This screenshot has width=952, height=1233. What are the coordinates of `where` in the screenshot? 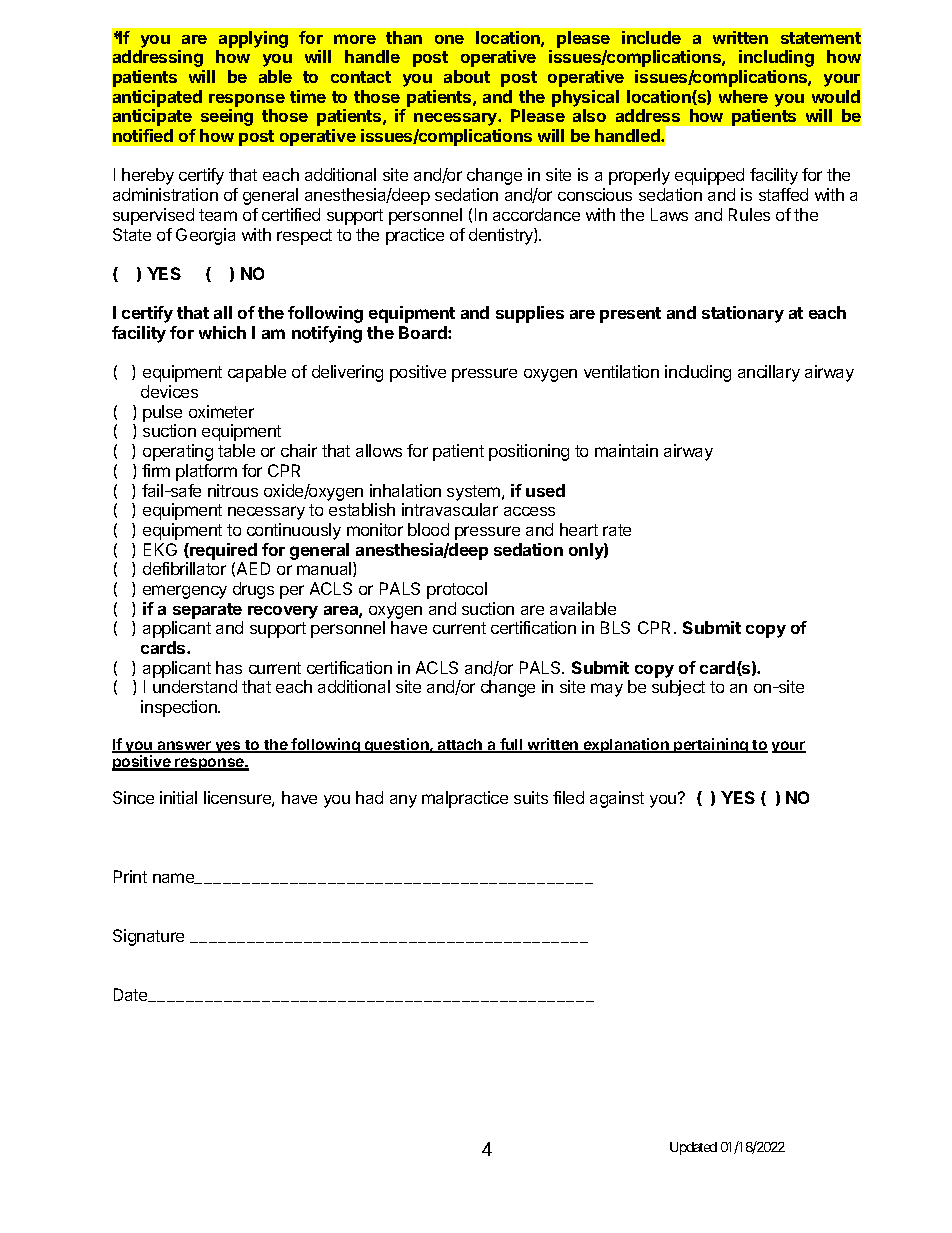 It's located at (743, 96).
